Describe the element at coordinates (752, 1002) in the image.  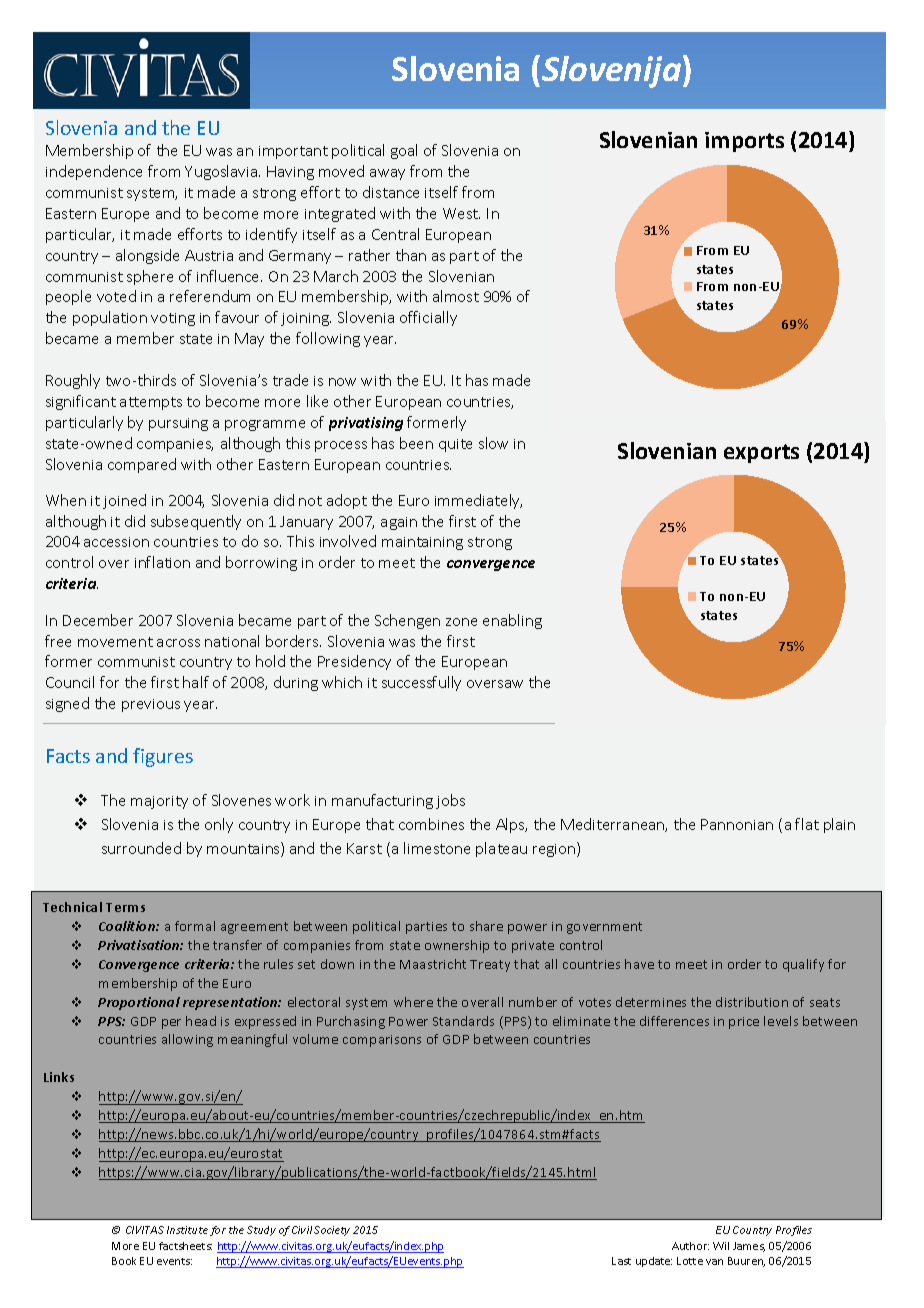
I see `distribution` at that location.
